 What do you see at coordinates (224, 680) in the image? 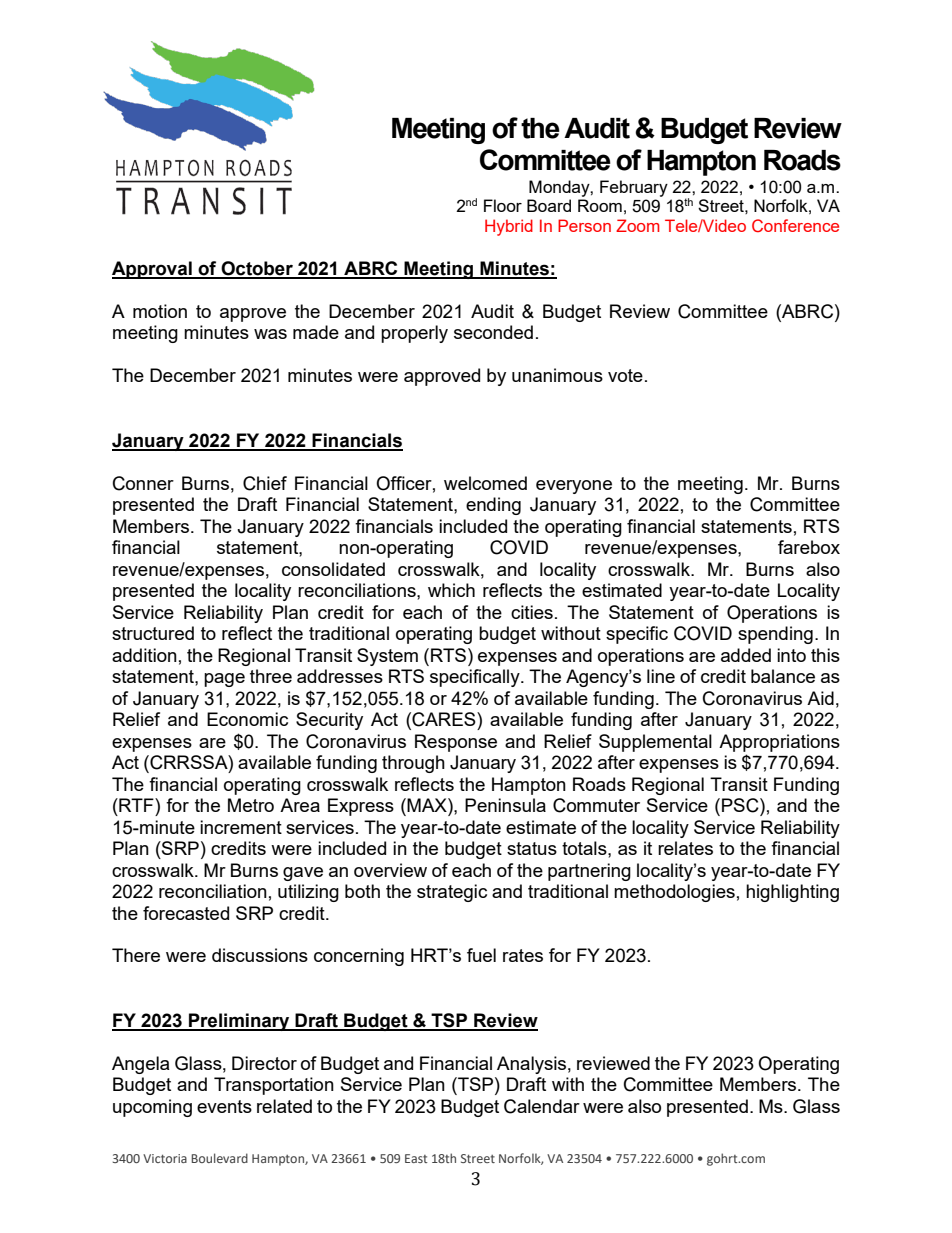
I see `page` at bounding box center [224, 680].
